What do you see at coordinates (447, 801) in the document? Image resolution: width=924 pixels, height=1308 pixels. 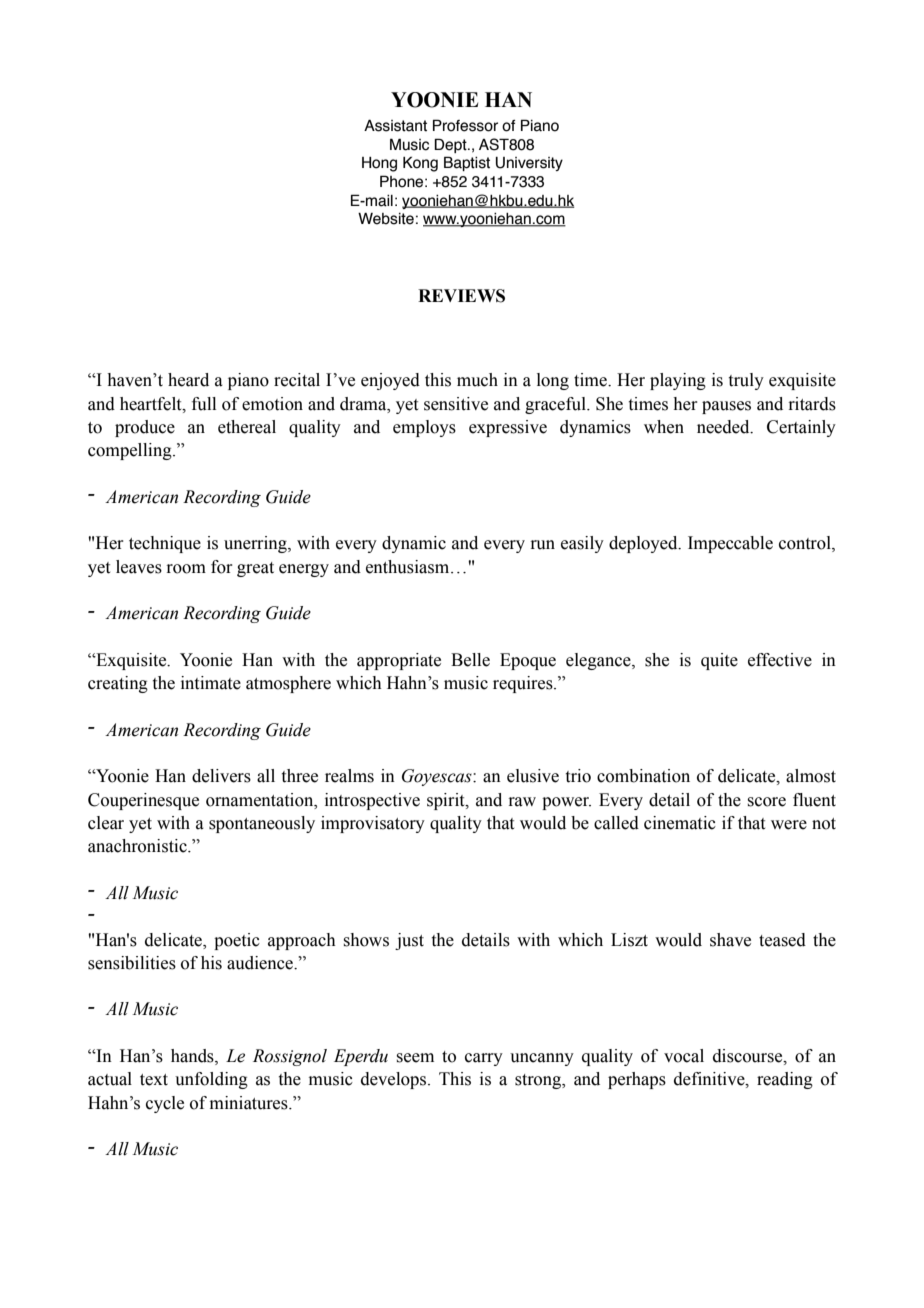 I see `spirit` at bounding box center [447, 801].
